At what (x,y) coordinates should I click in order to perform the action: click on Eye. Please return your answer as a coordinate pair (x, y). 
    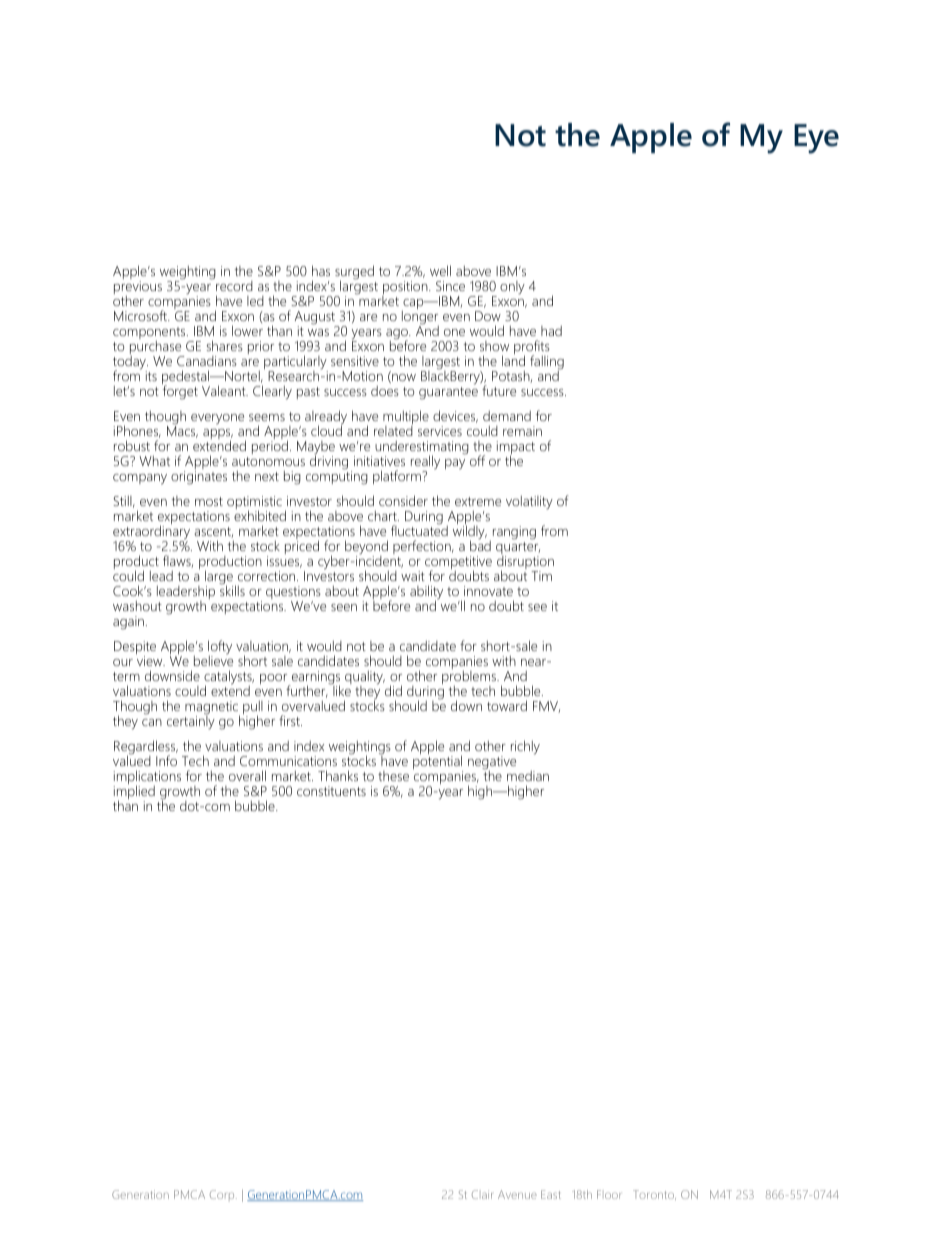
    Looking at the image, I should click on (816, 139).
